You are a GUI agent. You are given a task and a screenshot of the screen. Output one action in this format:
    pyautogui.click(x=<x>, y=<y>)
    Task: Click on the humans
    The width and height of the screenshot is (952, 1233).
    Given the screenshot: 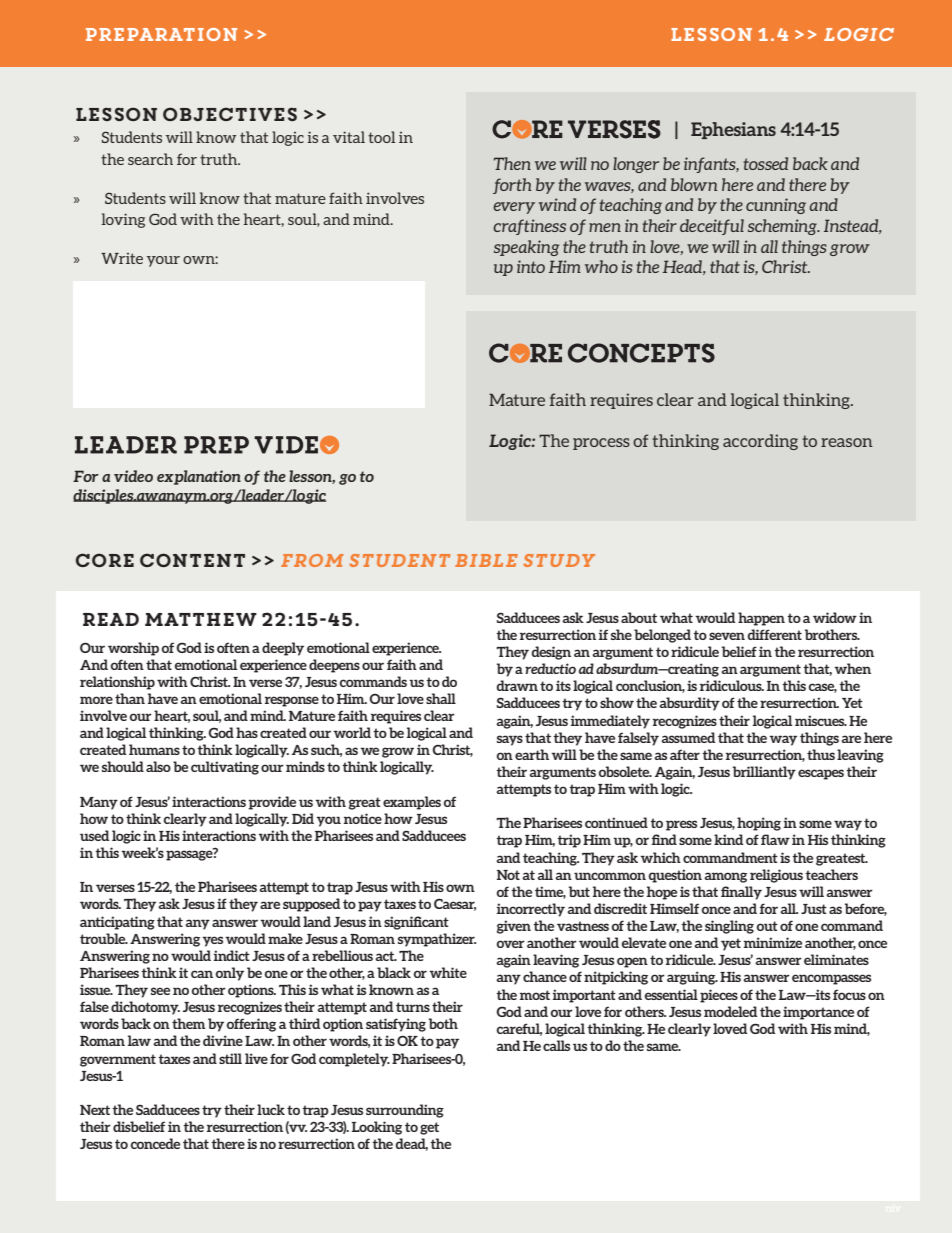 What is the action you would take?
    pyautogui.click(x=154, y=749)
